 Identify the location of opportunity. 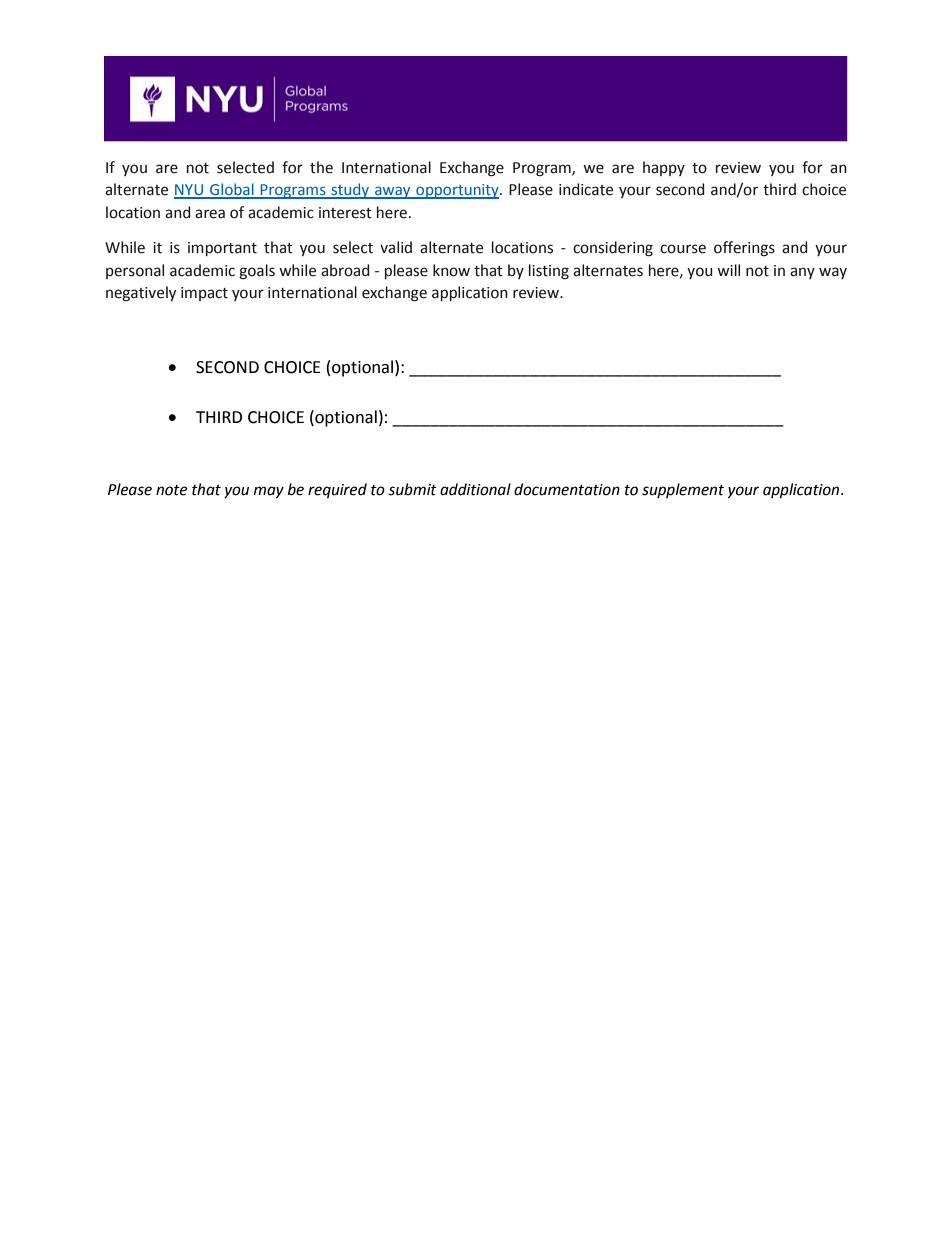
(457, 191).
